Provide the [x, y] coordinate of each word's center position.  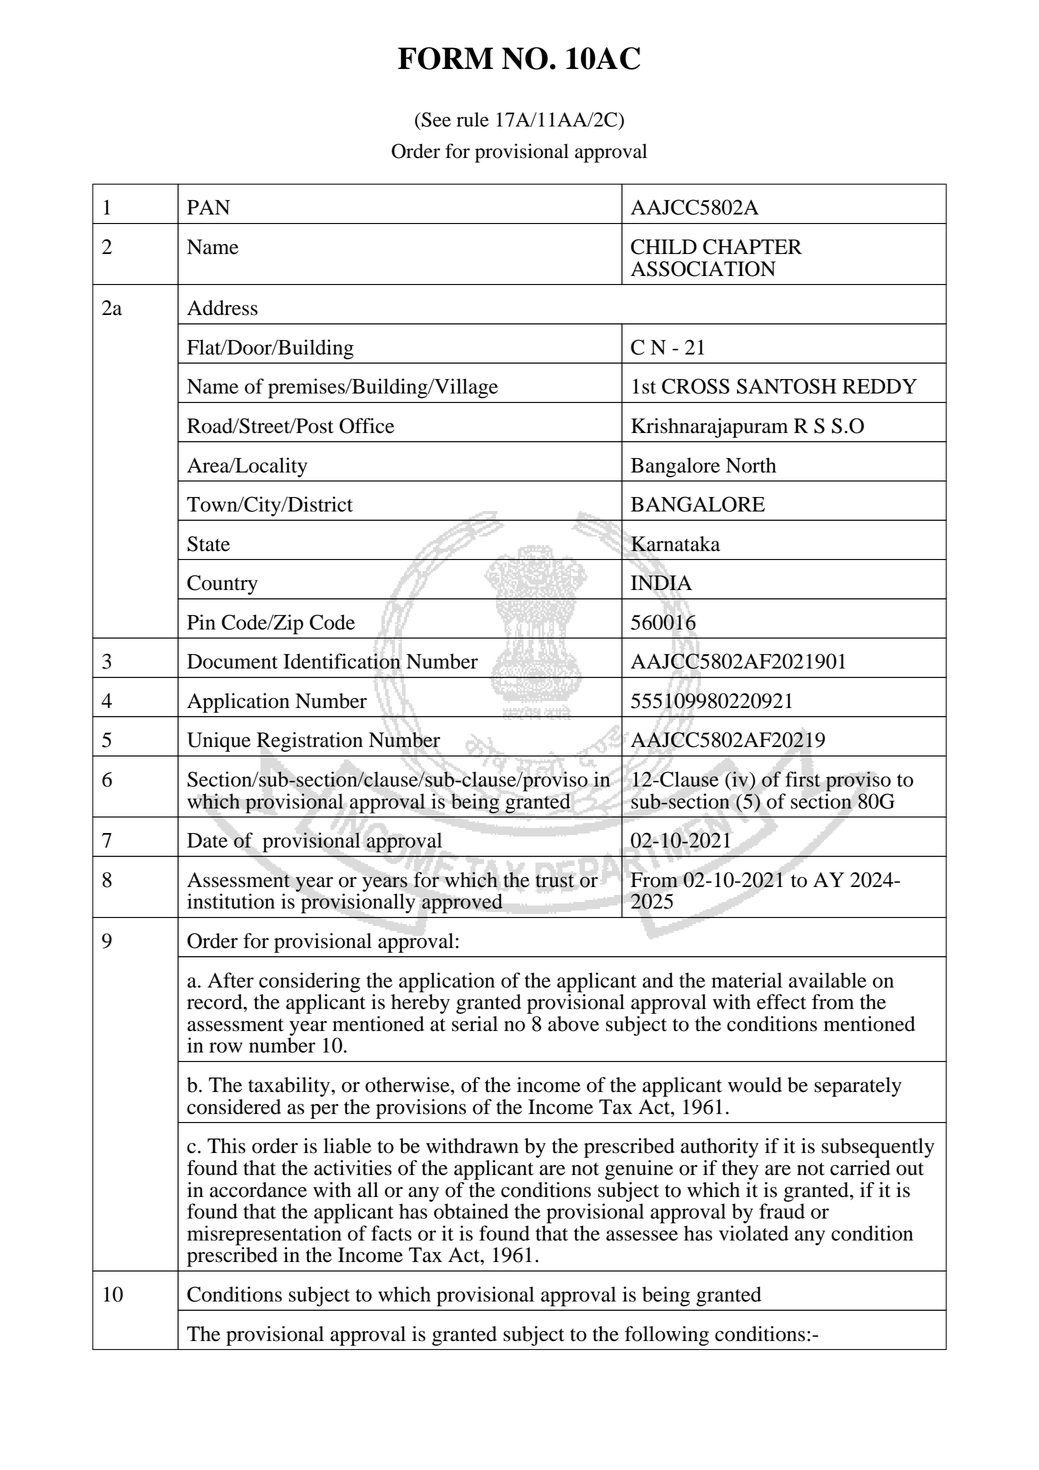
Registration [310, 742]
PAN [208, 207]
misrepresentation [265, 1235]
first [803, 779]
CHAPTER [752, 247]
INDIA [661, 583]
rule [473, 119]
